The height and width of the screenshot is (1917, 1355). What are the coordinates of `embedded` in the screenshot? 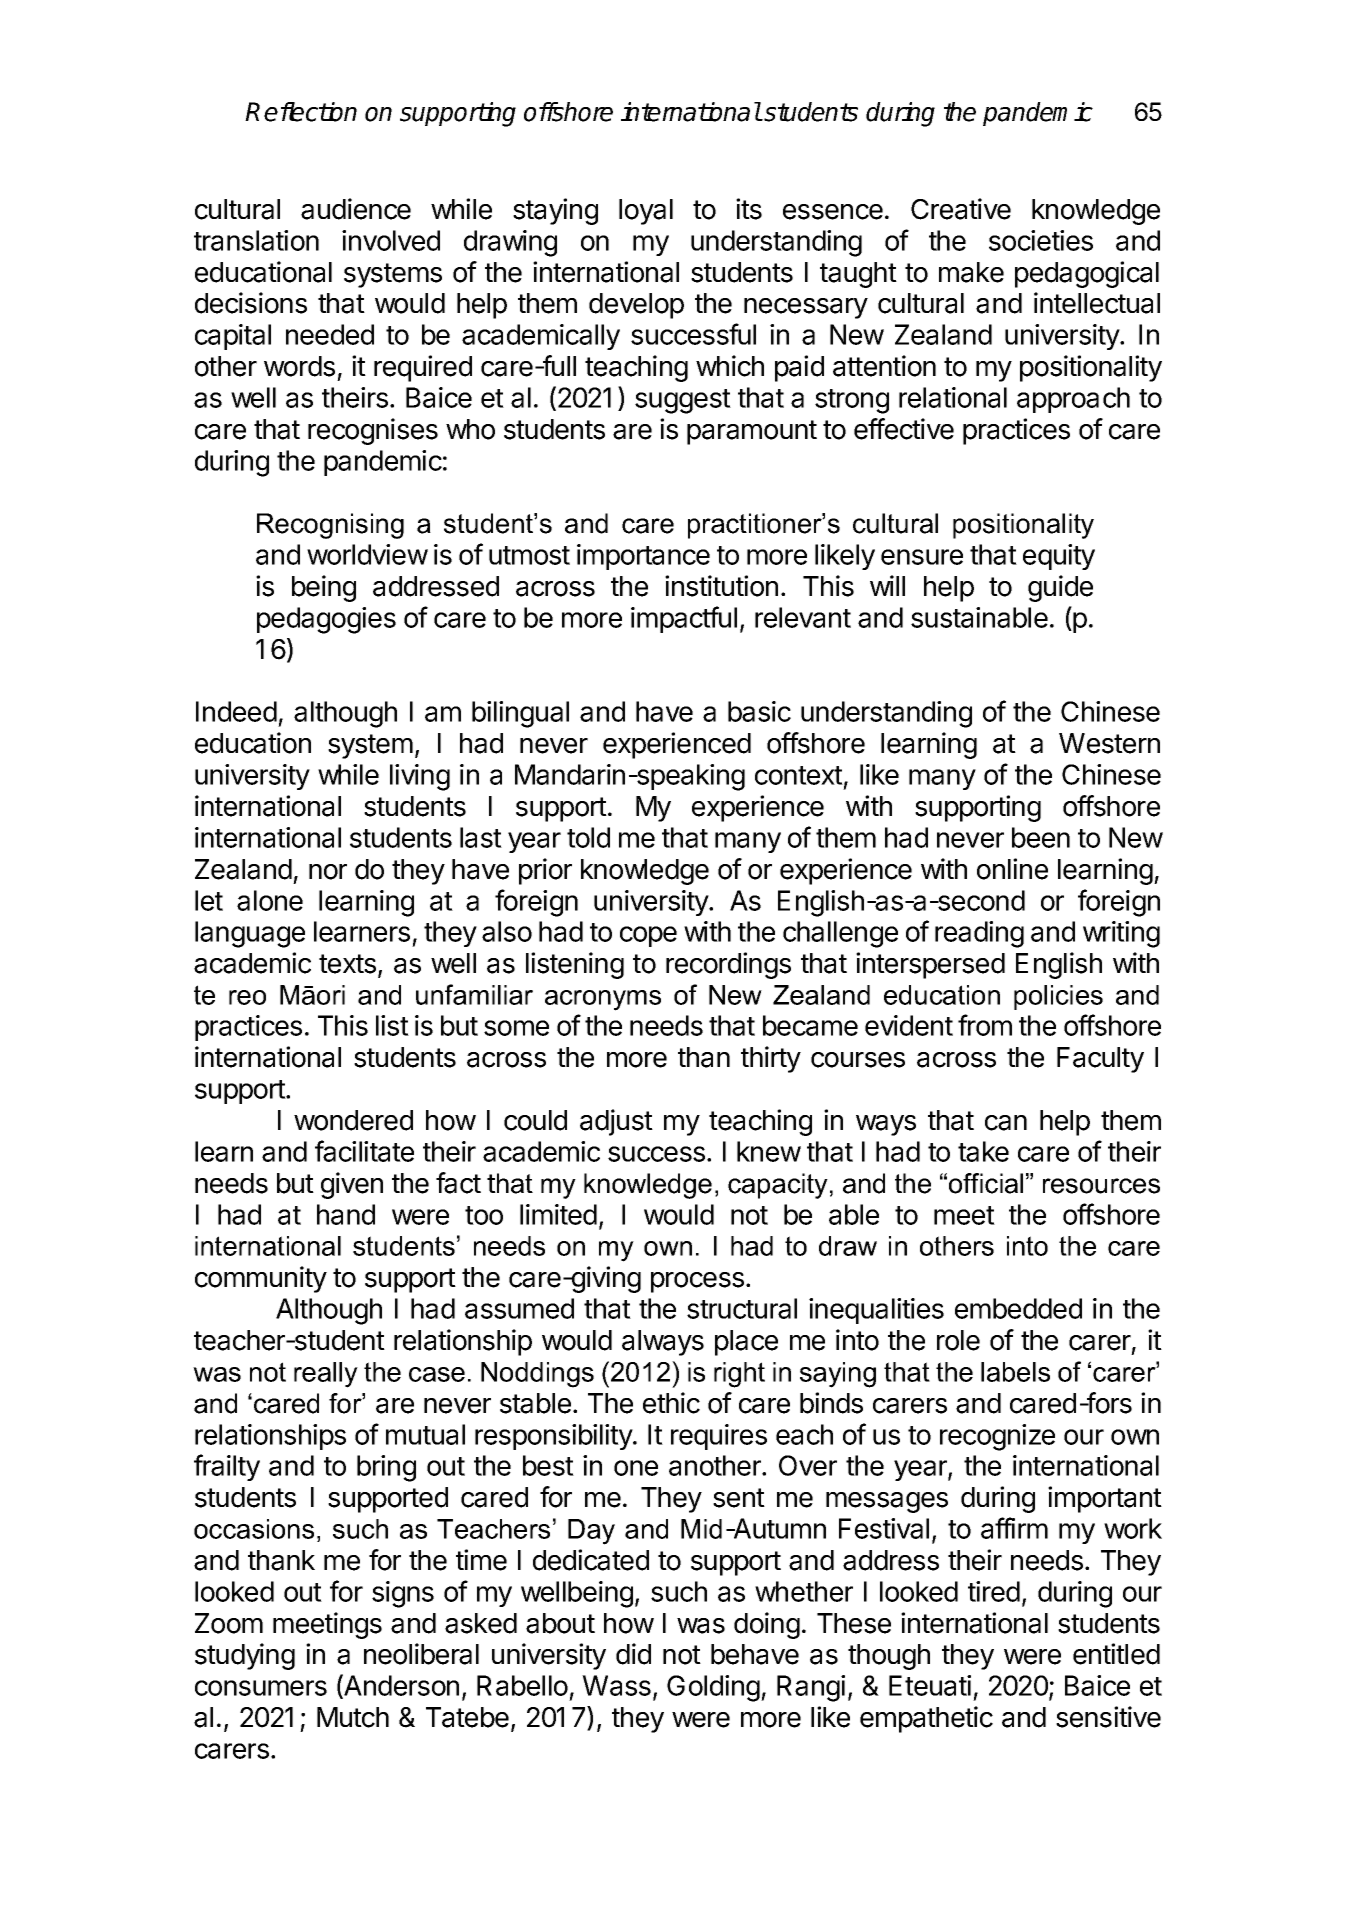 It's located at (1018, 1308).
